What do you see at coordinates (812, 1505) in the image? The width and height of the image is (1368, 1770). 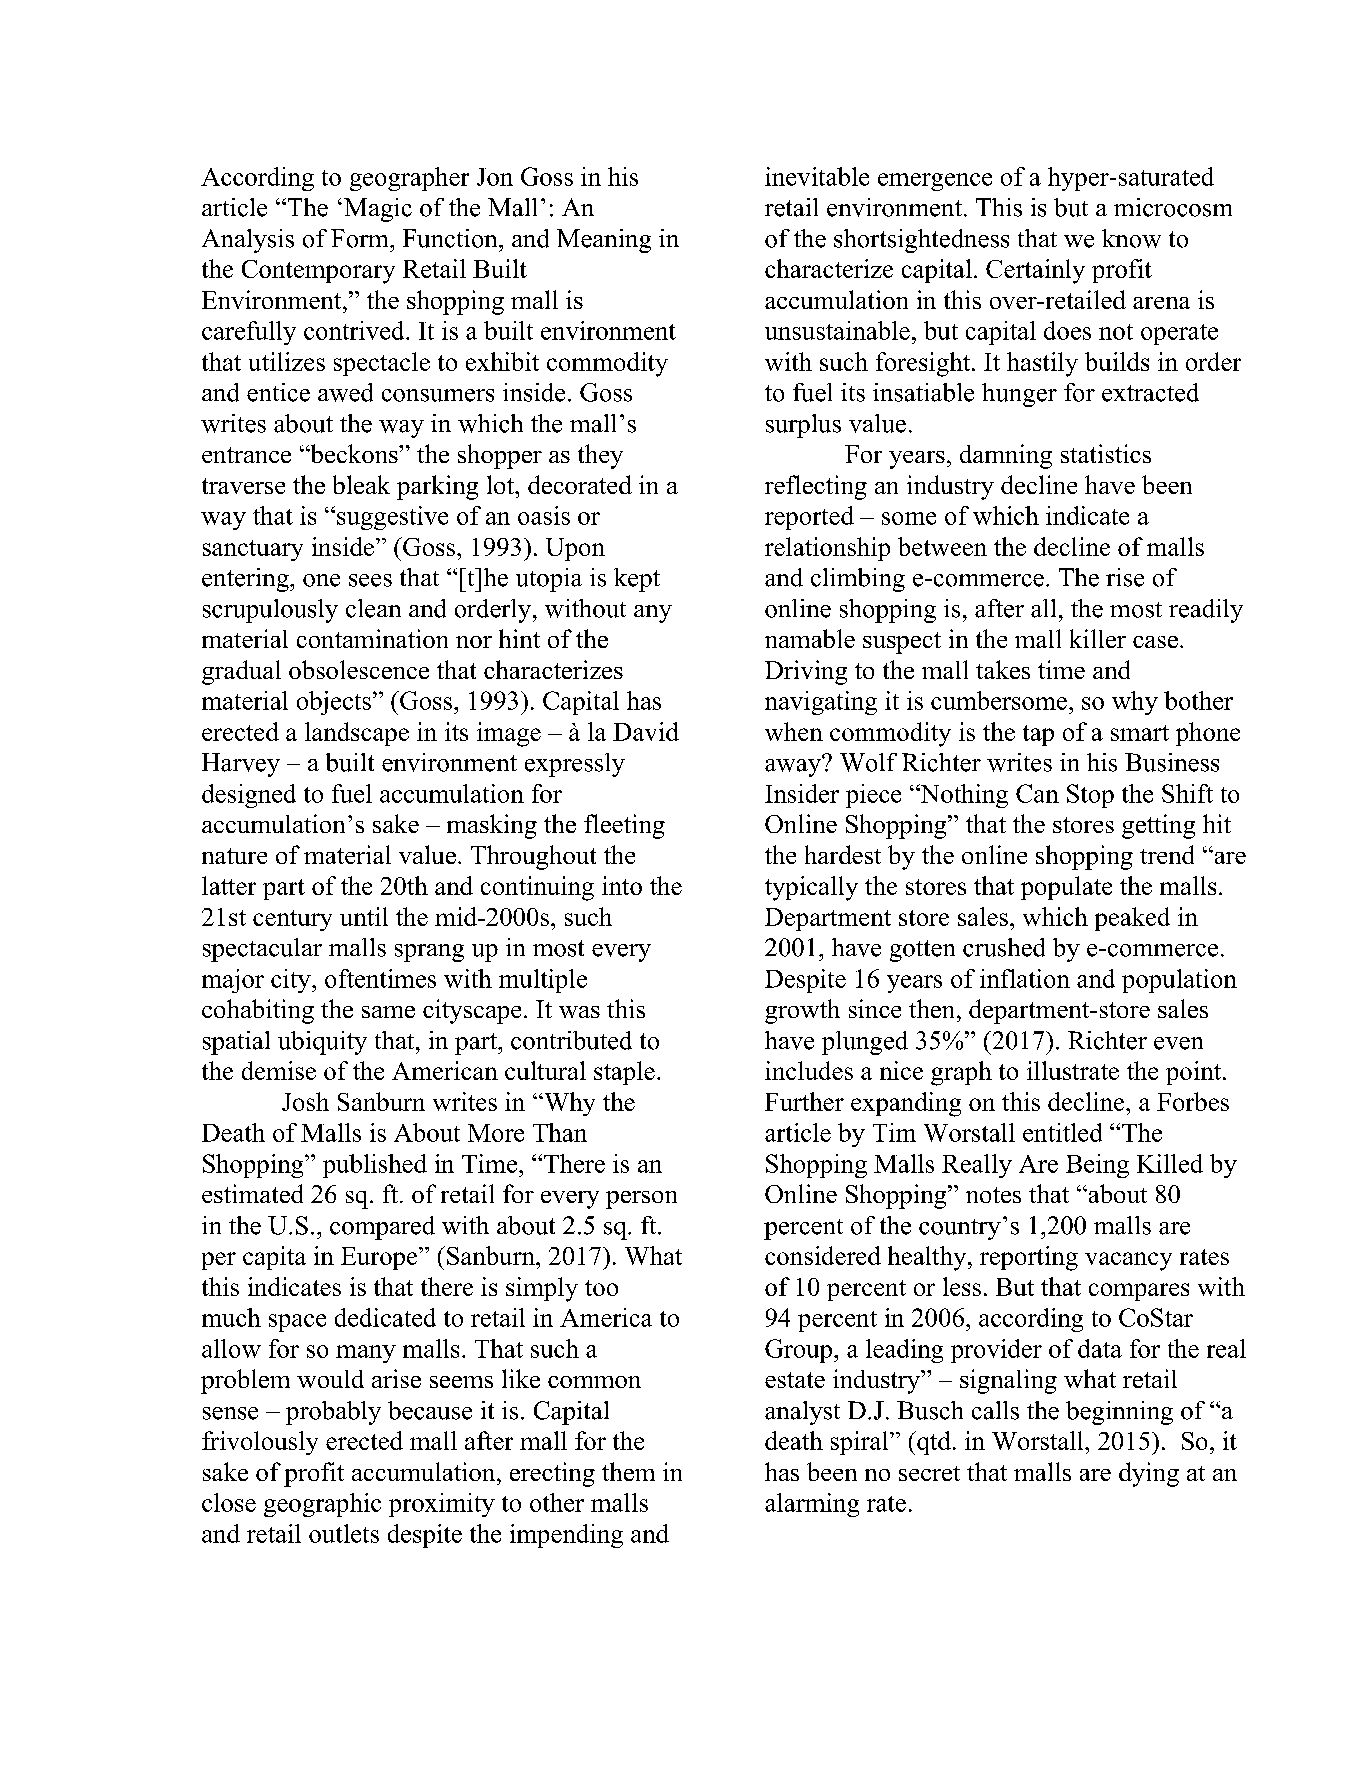 I see `alarming` at bounding box center [812, 1505].
